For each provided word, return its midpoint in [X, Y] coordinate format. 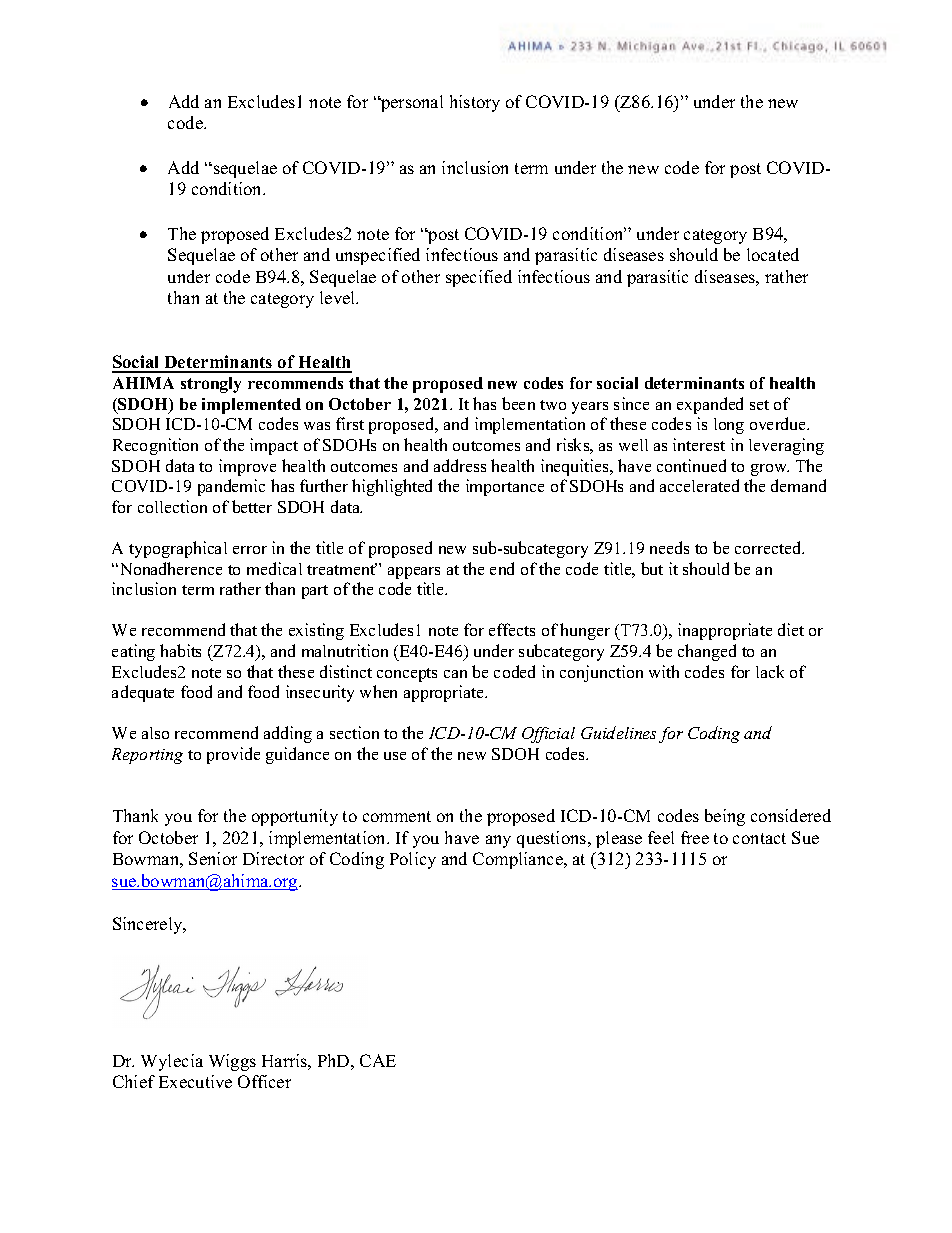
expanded [710, 405]
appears [414, 573]
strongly [211, 385]
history [475, 103]
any [498, 841]
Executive [195, 1081]
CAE [378, 1060]
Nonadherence [169, 568]
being [725, 817]
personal [411, 103]
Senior [213, 858]
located [773, 254]
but [652, 568]
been [518, 403]
